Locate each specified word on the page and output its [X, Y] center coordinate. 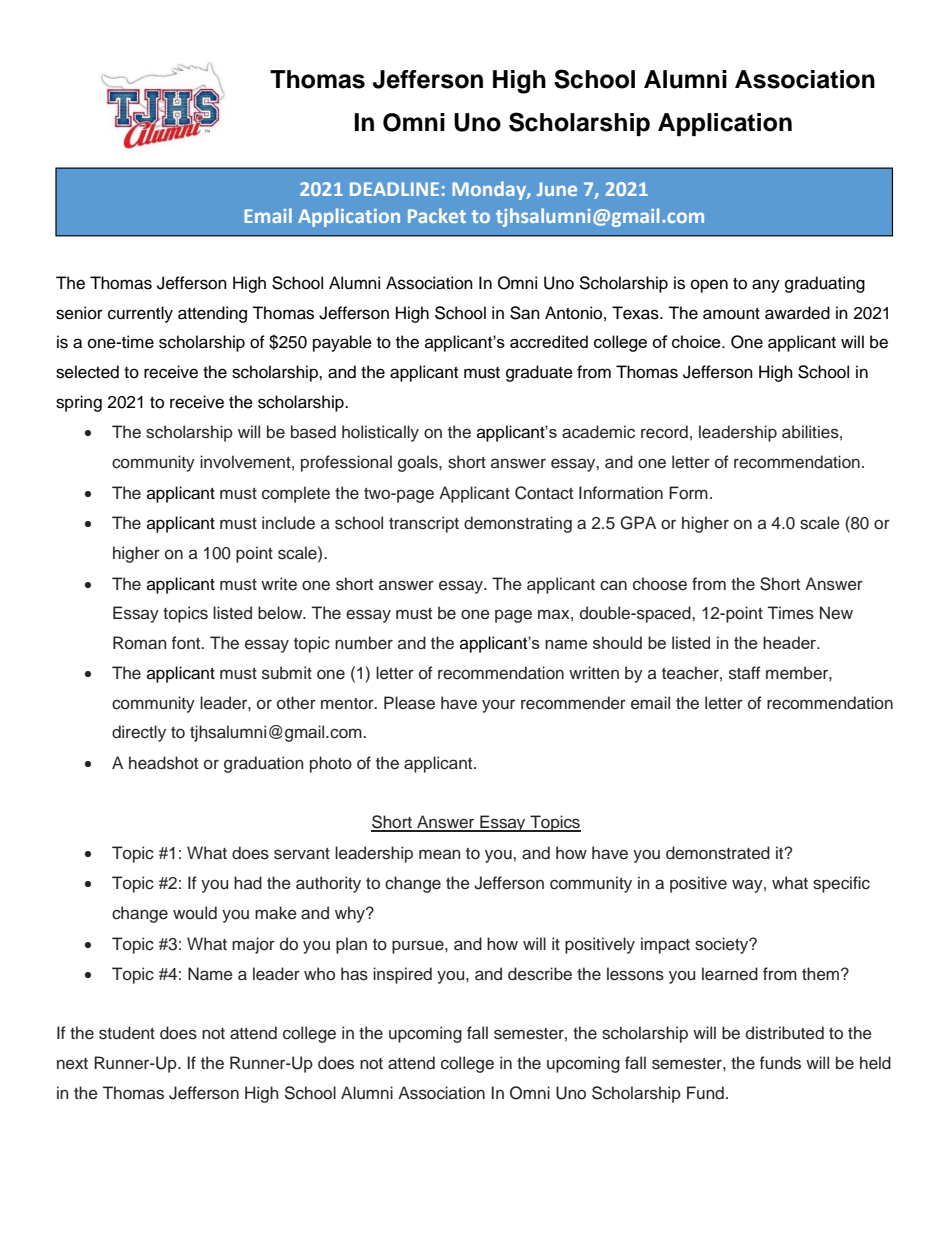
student [127, 1033]
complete [296, 494]
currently [140, 314]
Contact [544, 493]
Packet [437, 215]
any [766, 286]
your [498, 706]
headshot [163, 763]
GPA [638, 523]
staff [745, 673]
